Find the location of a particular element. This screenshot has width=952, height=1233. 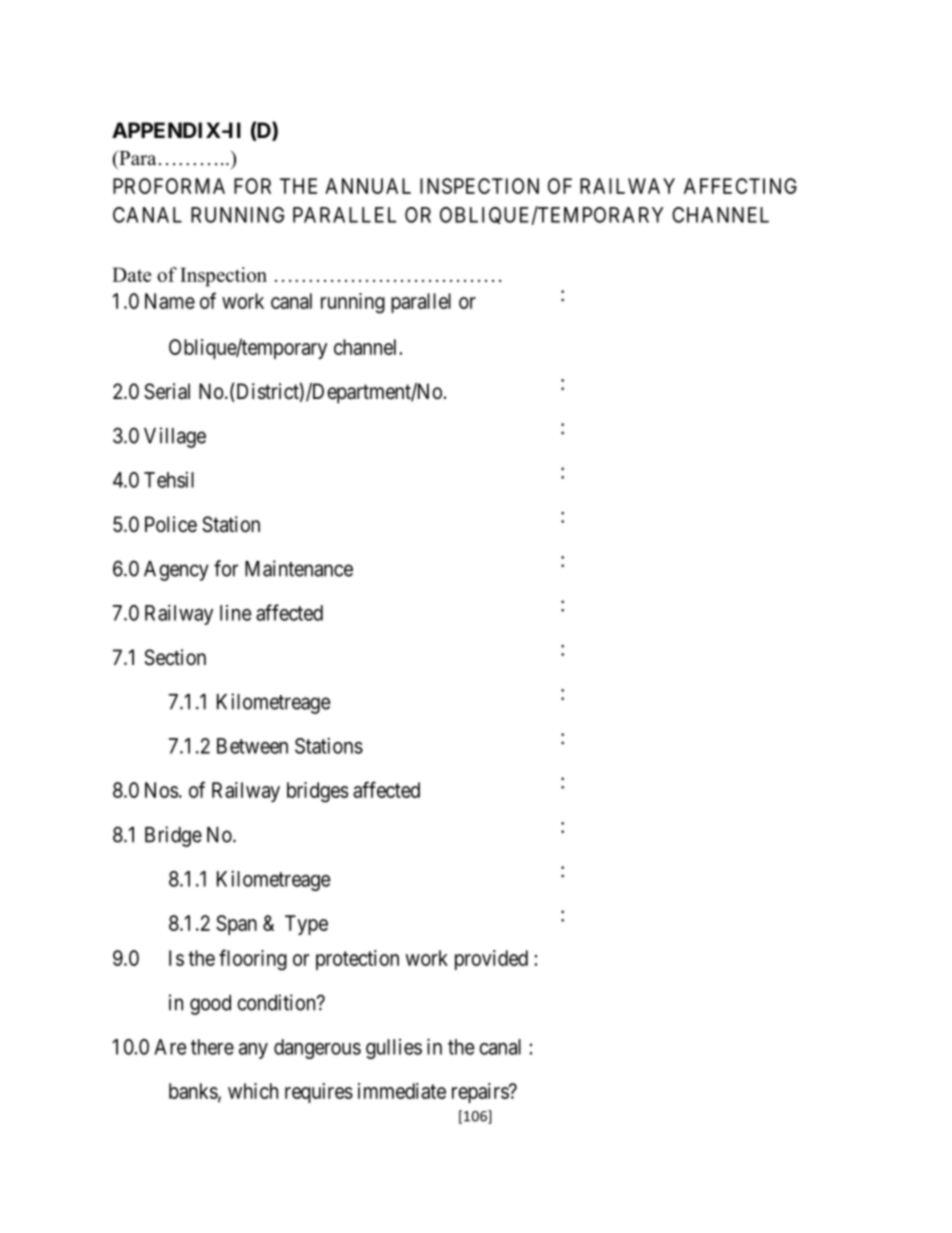

line is located at coordinates (236, 613).
